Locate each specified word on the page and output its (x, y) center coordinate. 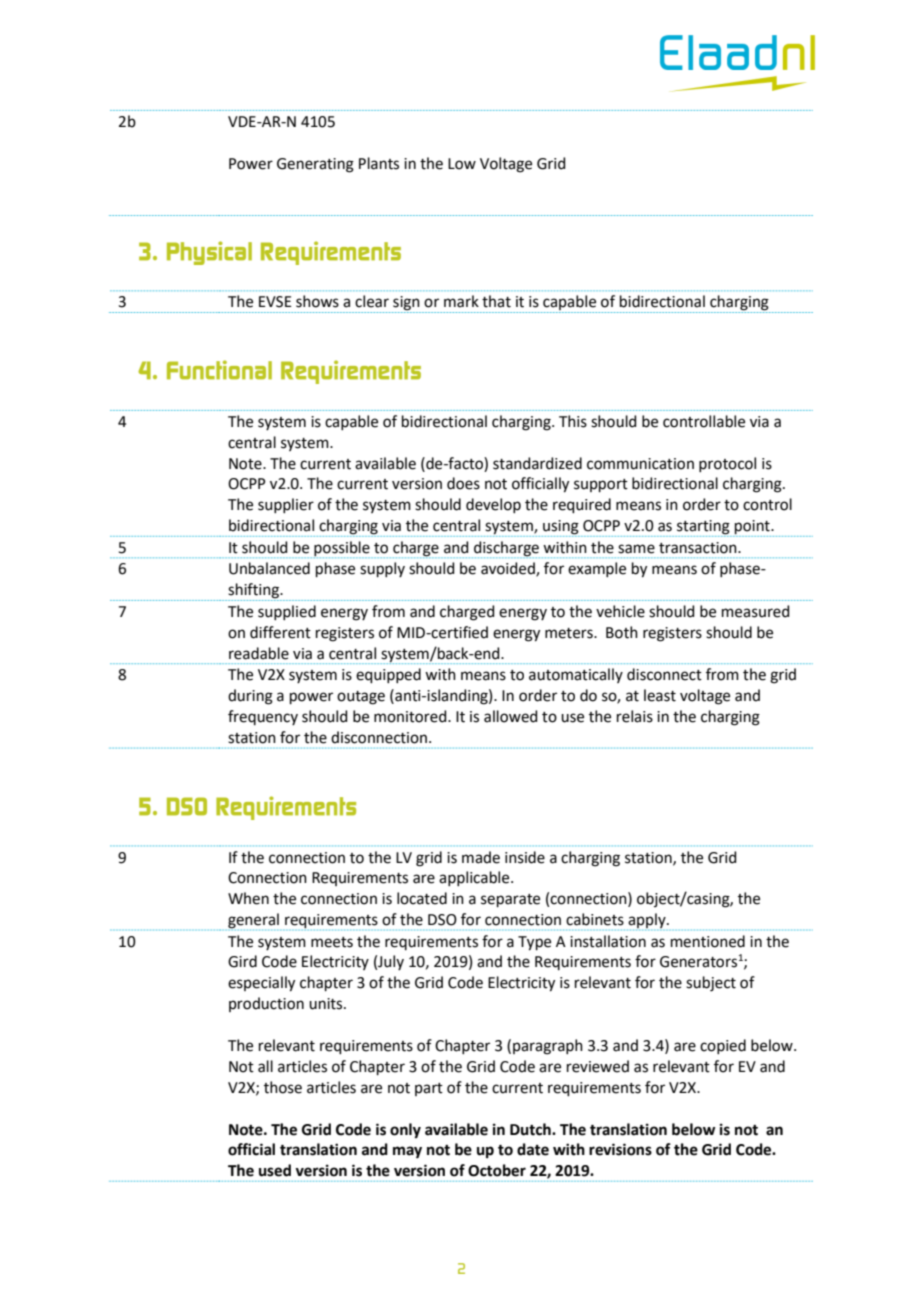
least (660, 695)
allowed (511, 716)
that (496, 301)
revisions (620, 1149)
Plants (379, 163)
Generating (315, 165)
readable (259, 653)
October (497, 1170)
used (275, 1170)
